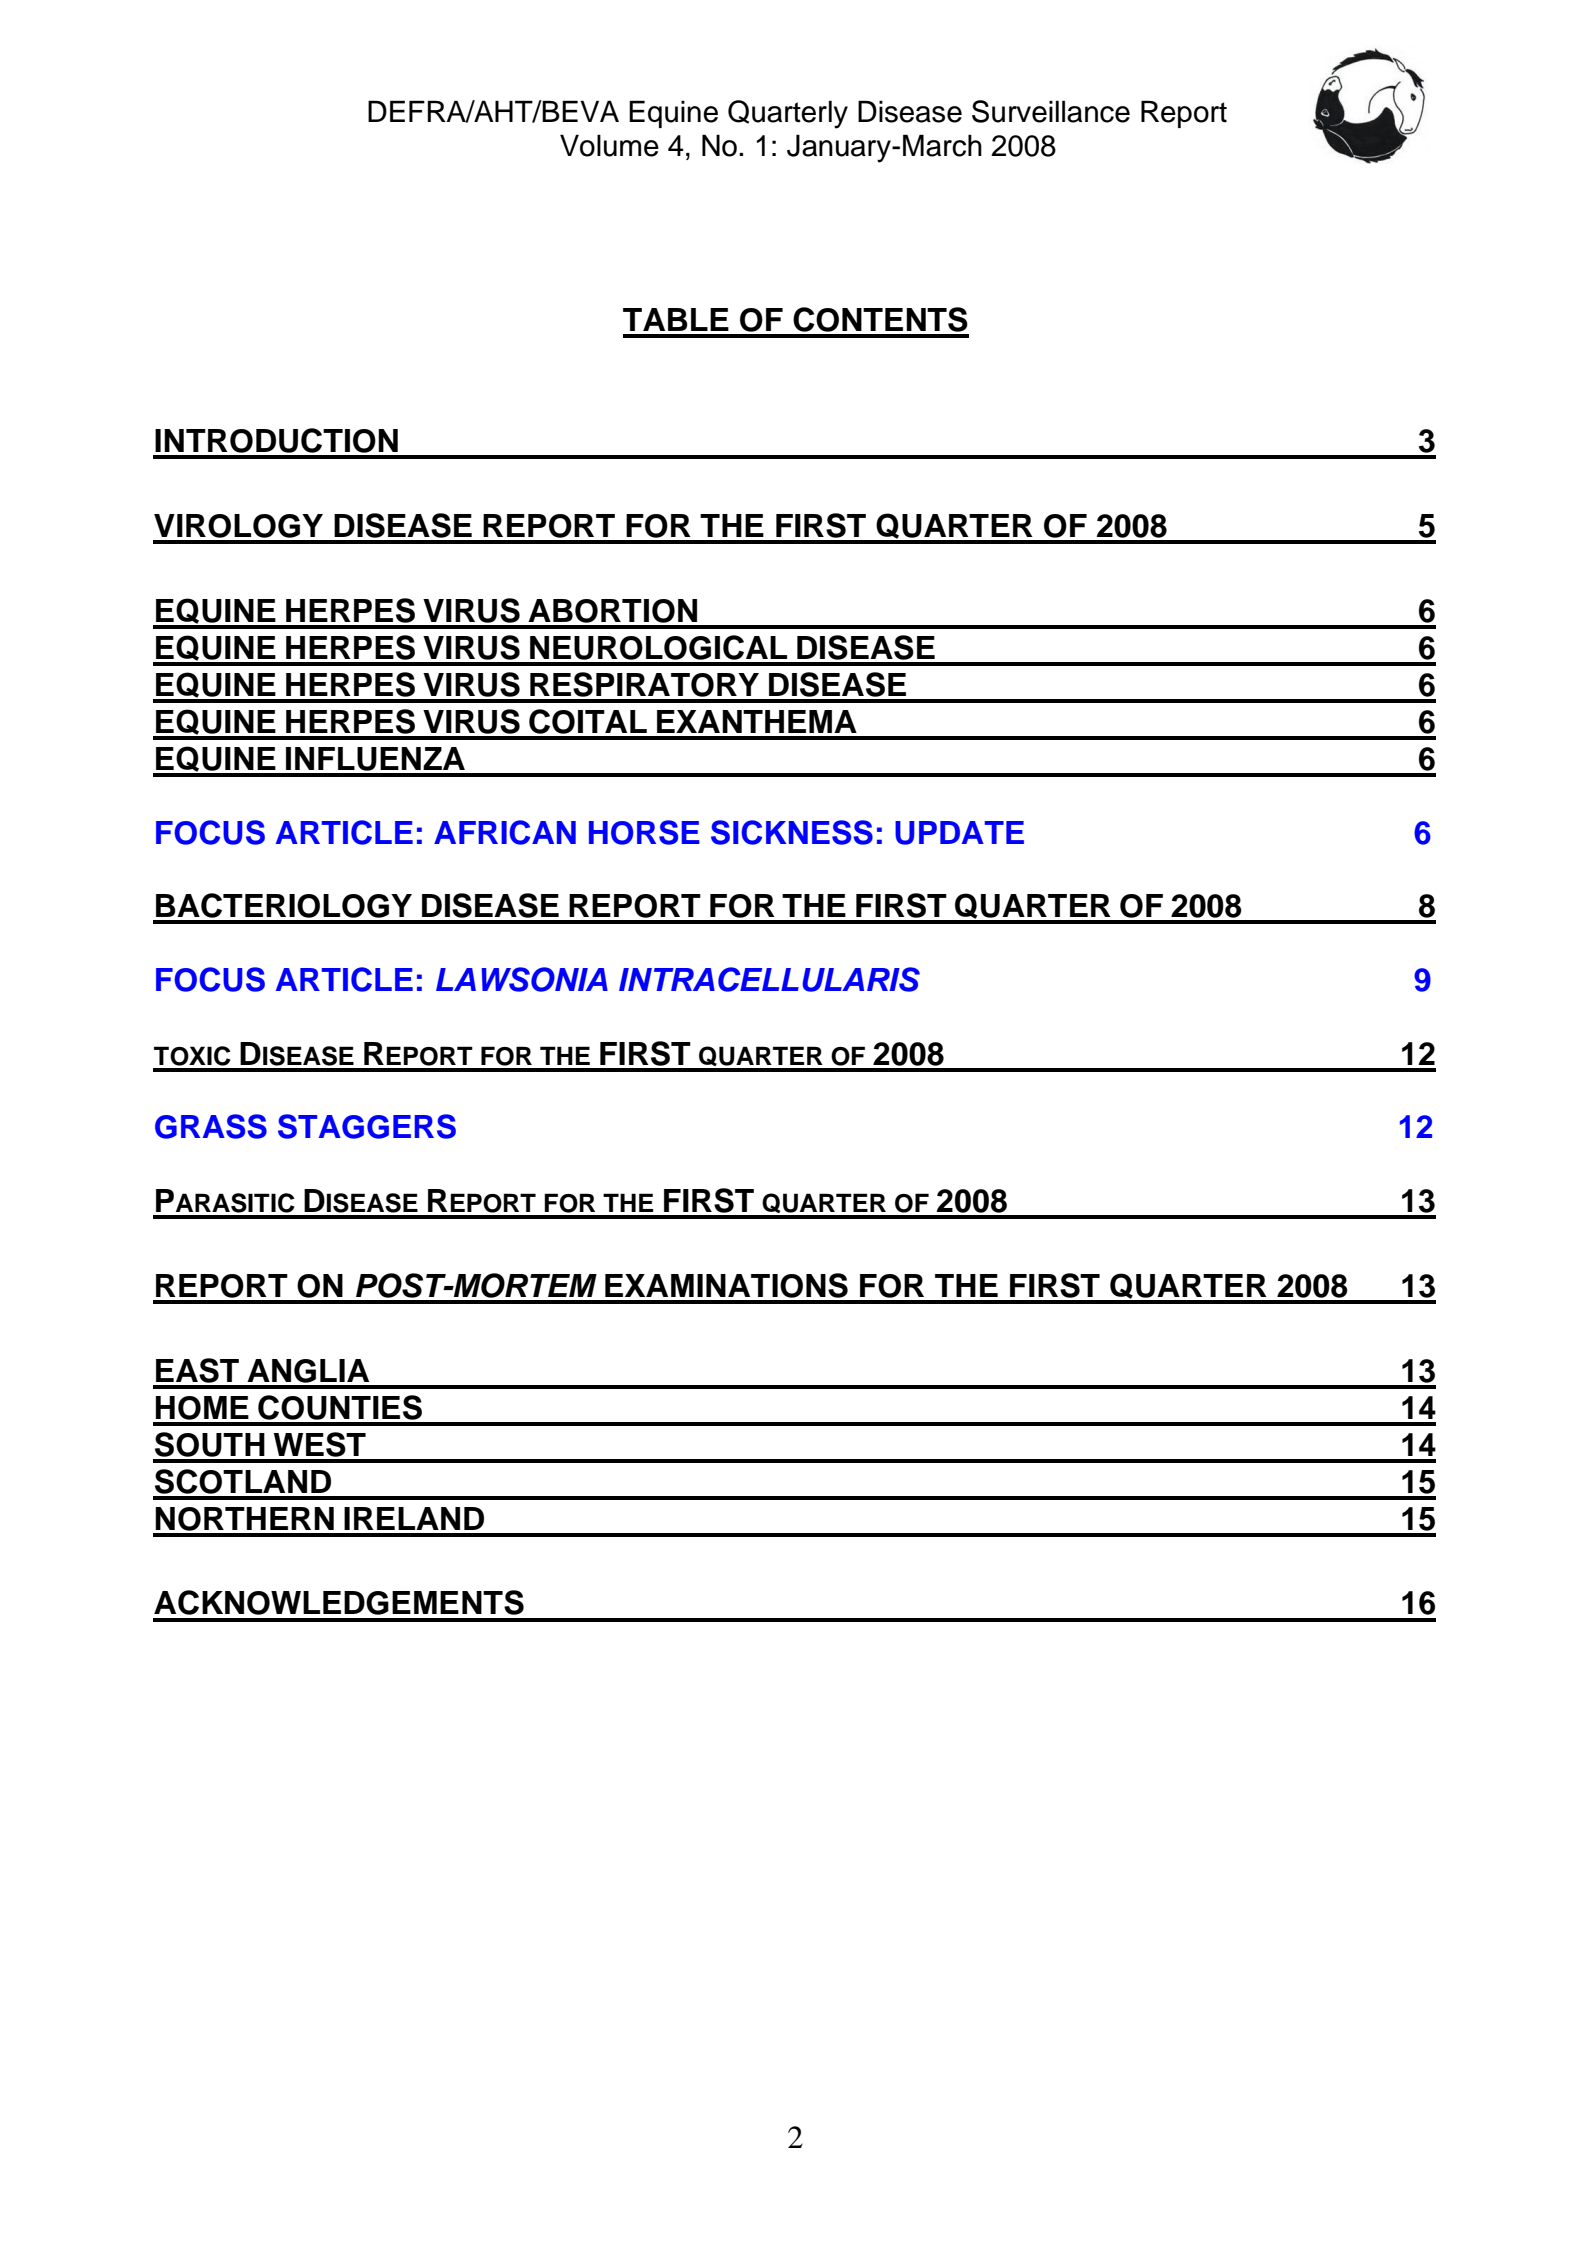 This document has width=1591, height=2249. What do you see at coordinates (792, 832) in the document?
I see `SICKNESS` at bounding box center [792, 832].
